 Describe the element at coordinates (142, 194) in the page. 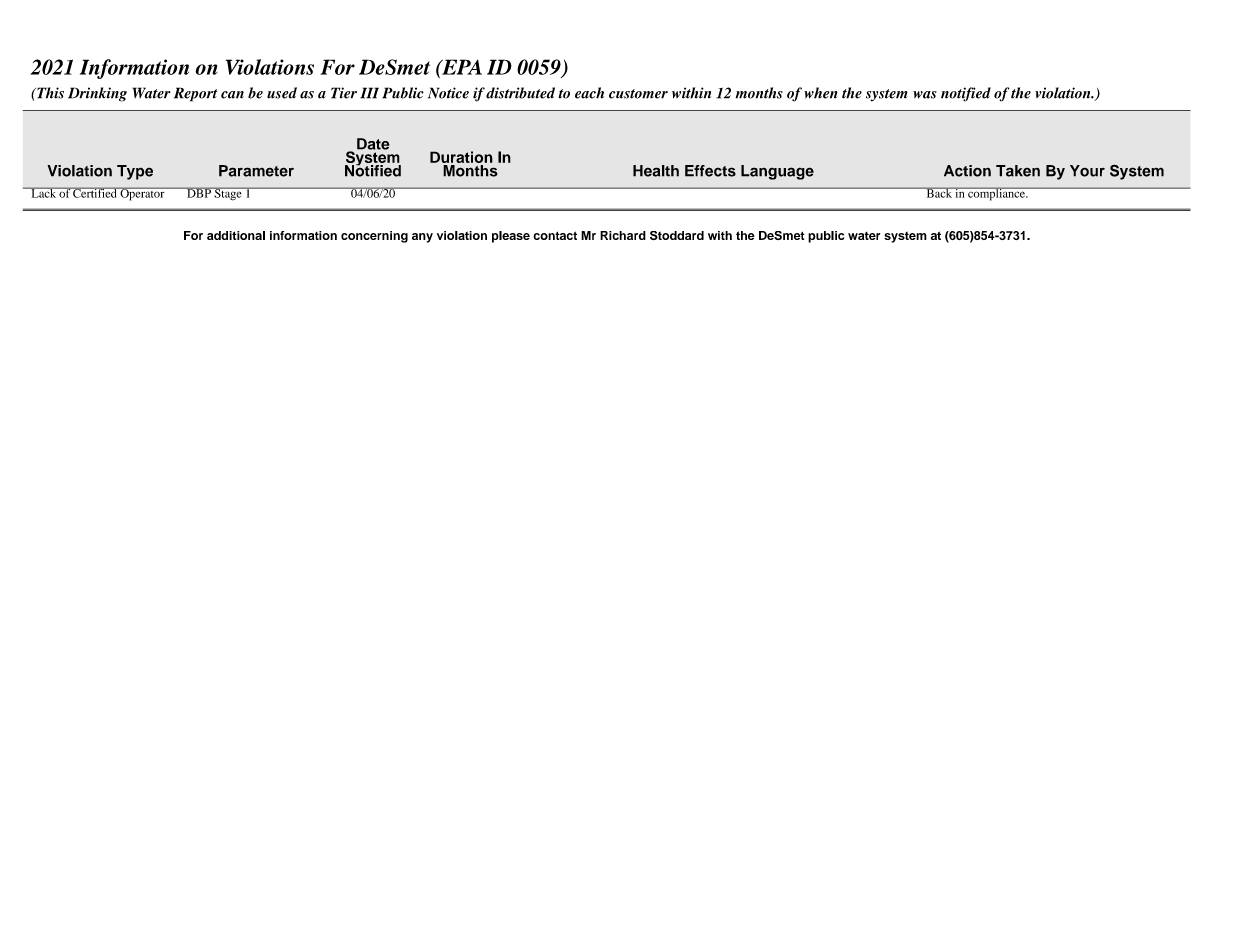

I see `Operator` at that location.
